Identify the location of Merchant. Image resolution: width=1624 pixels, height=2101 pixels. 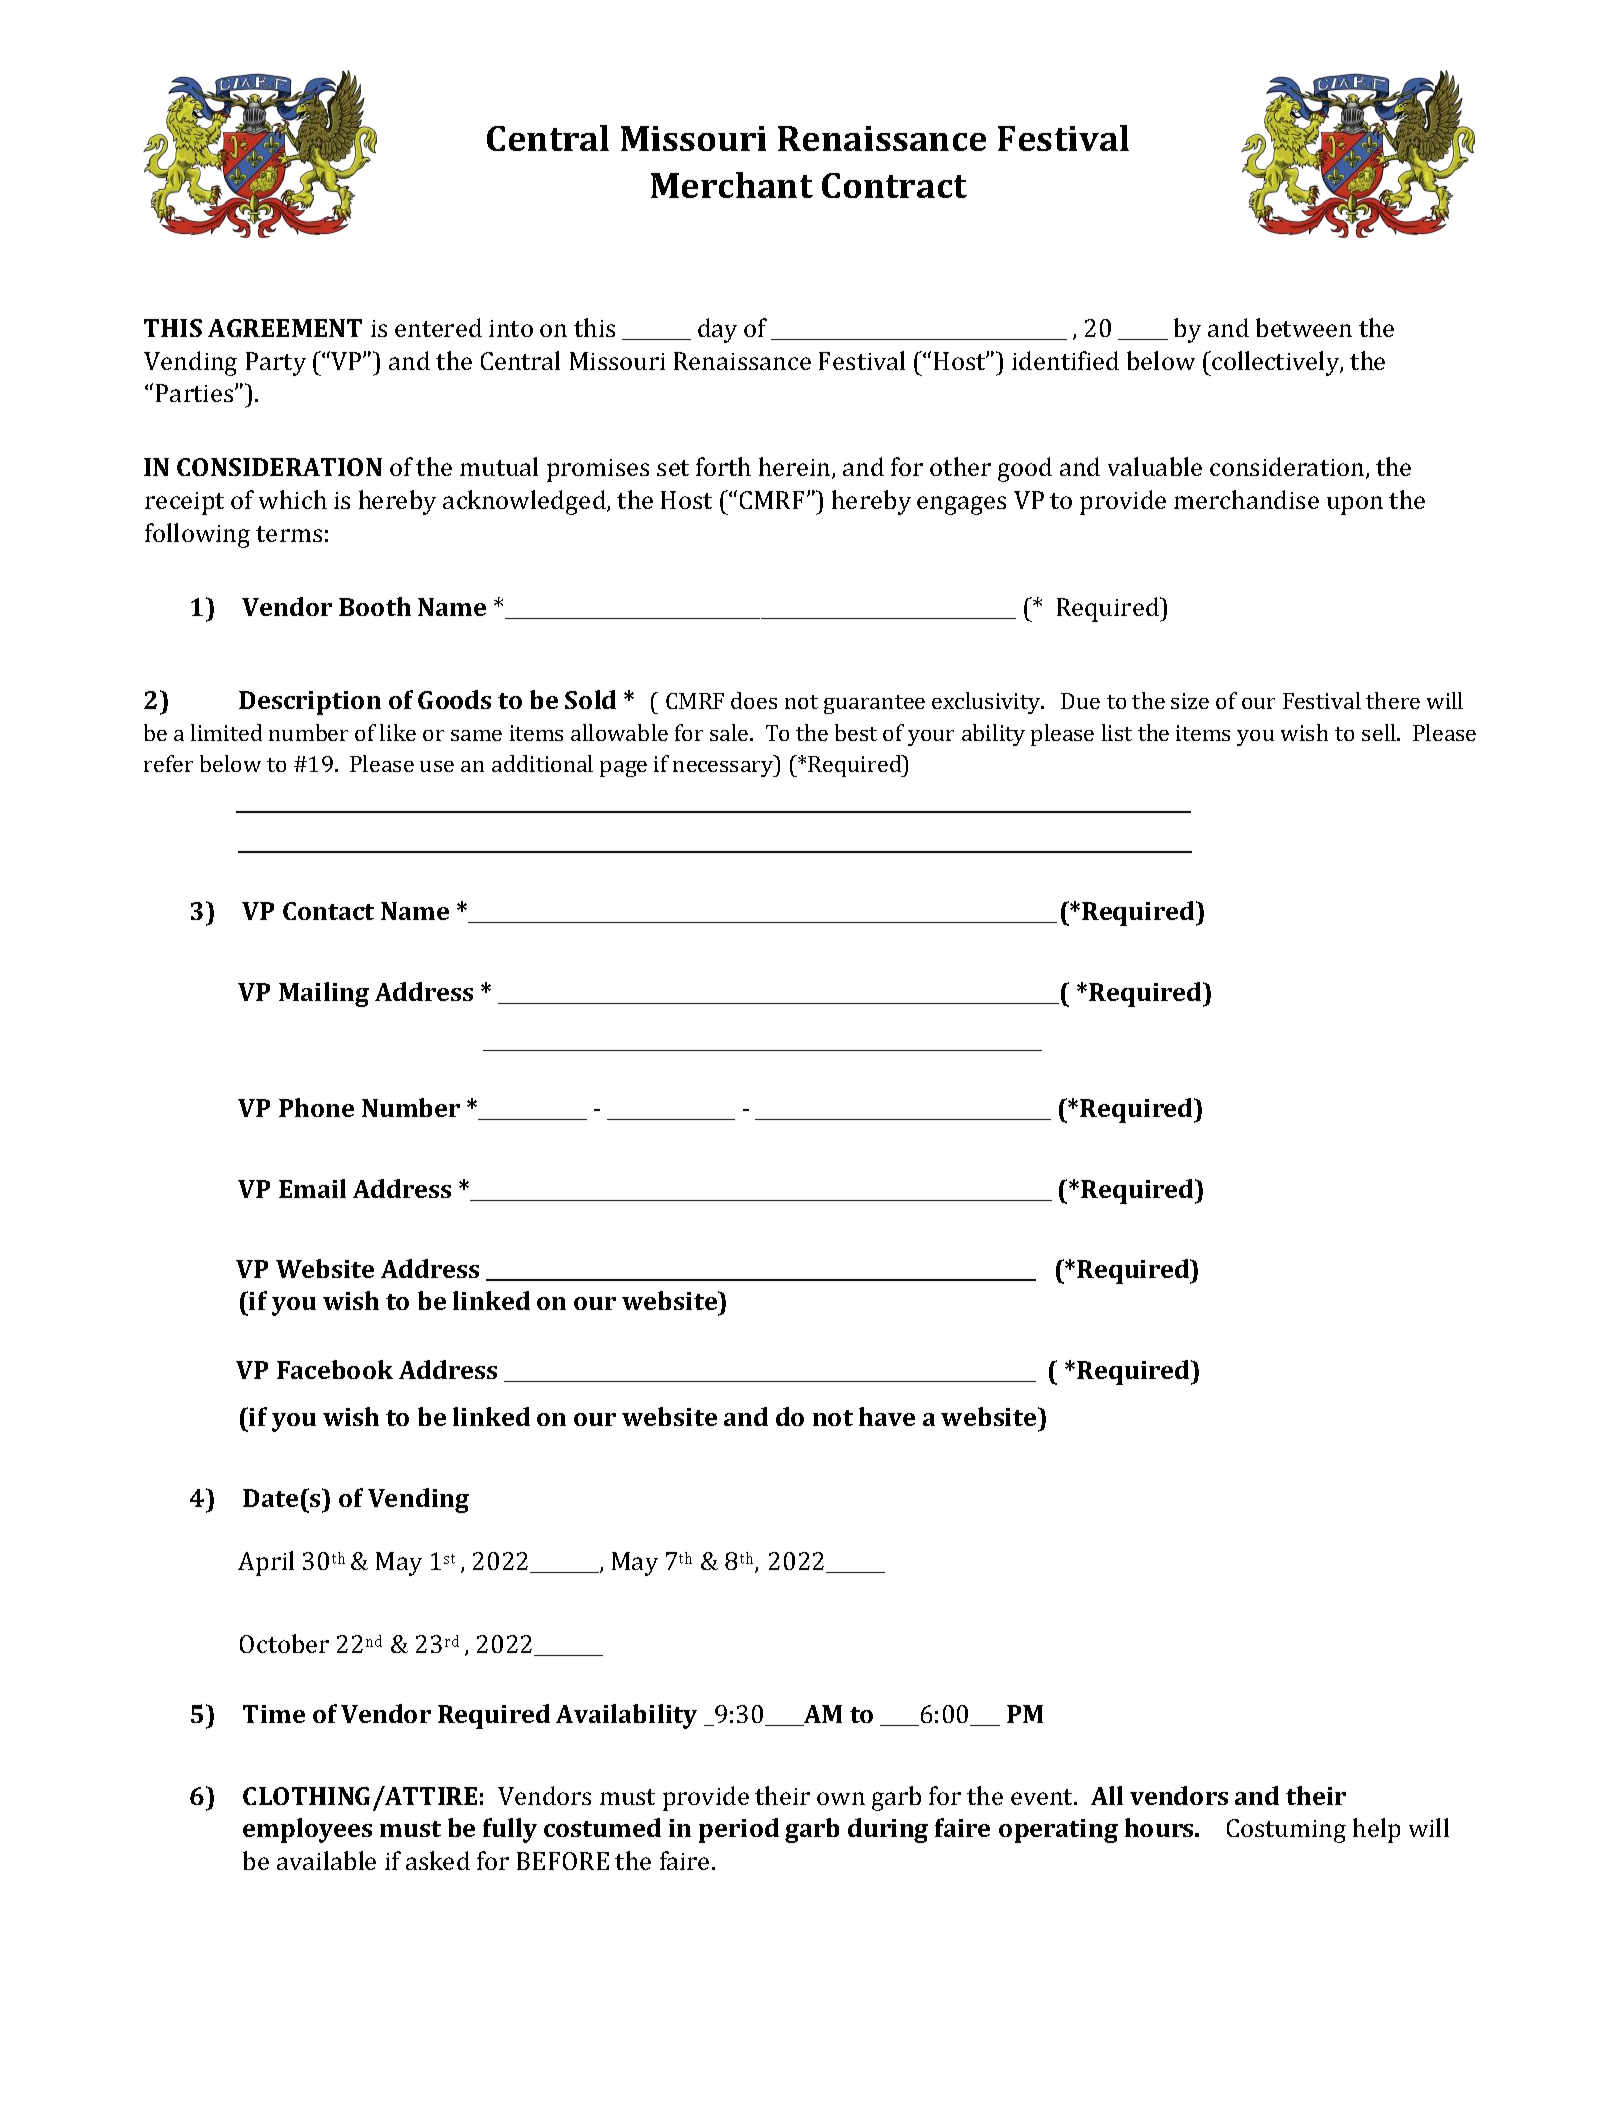
(732, 185).
